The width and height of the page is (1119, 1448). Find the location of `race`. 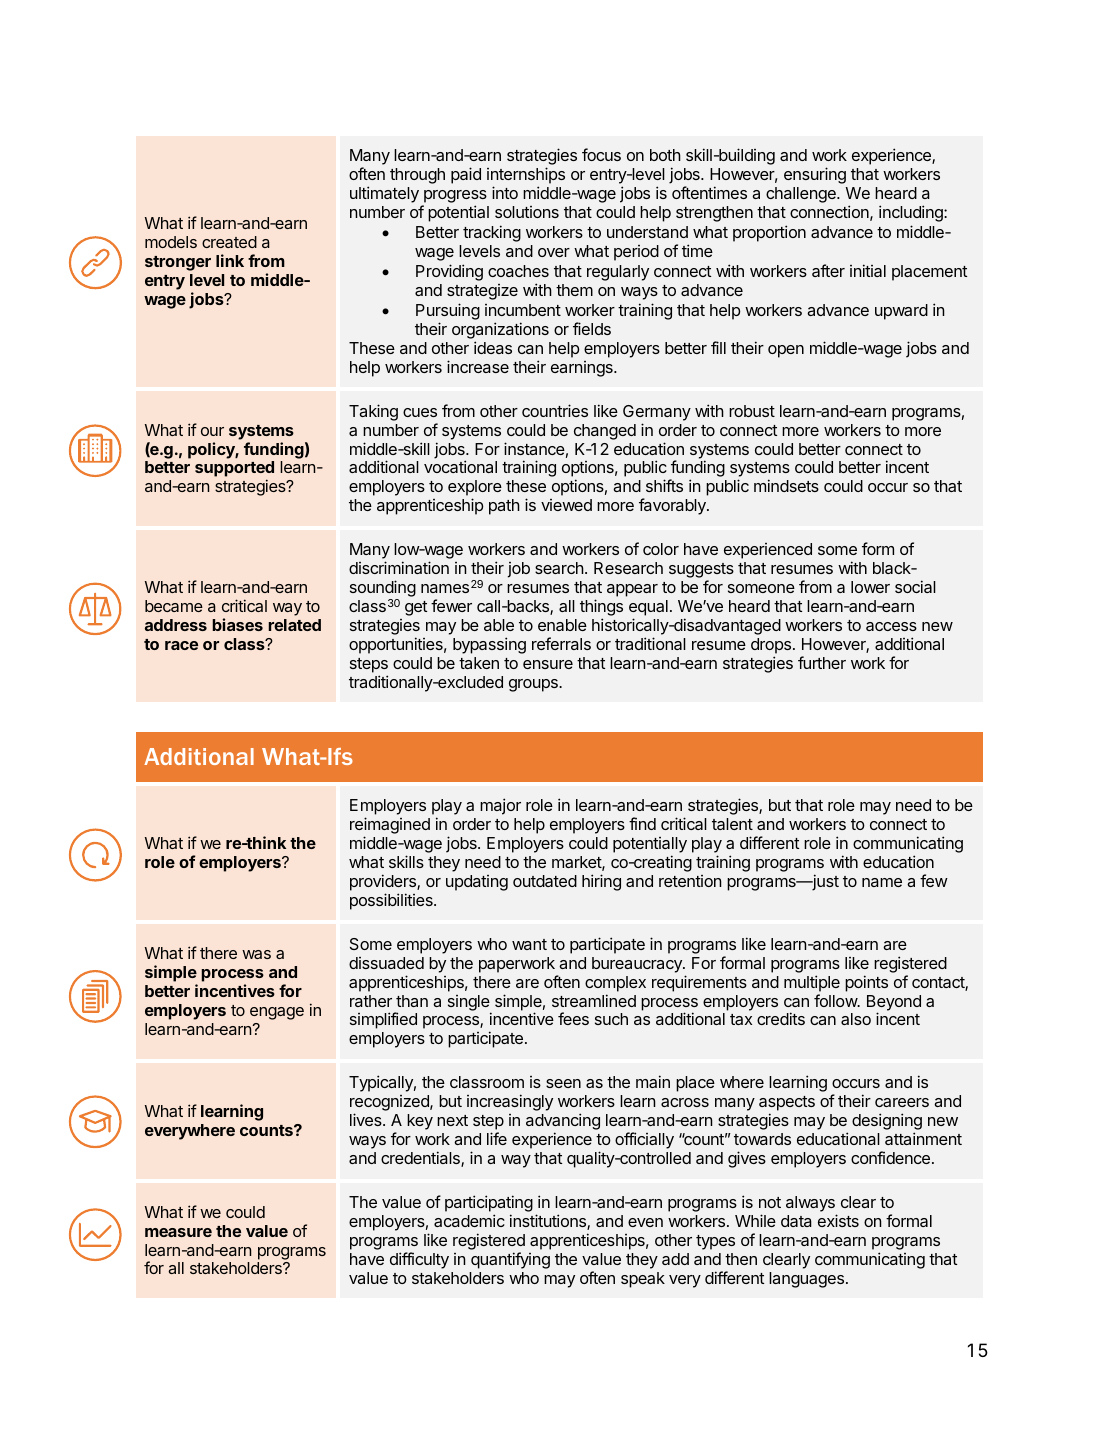

race is located at coordinates (181, 645).
